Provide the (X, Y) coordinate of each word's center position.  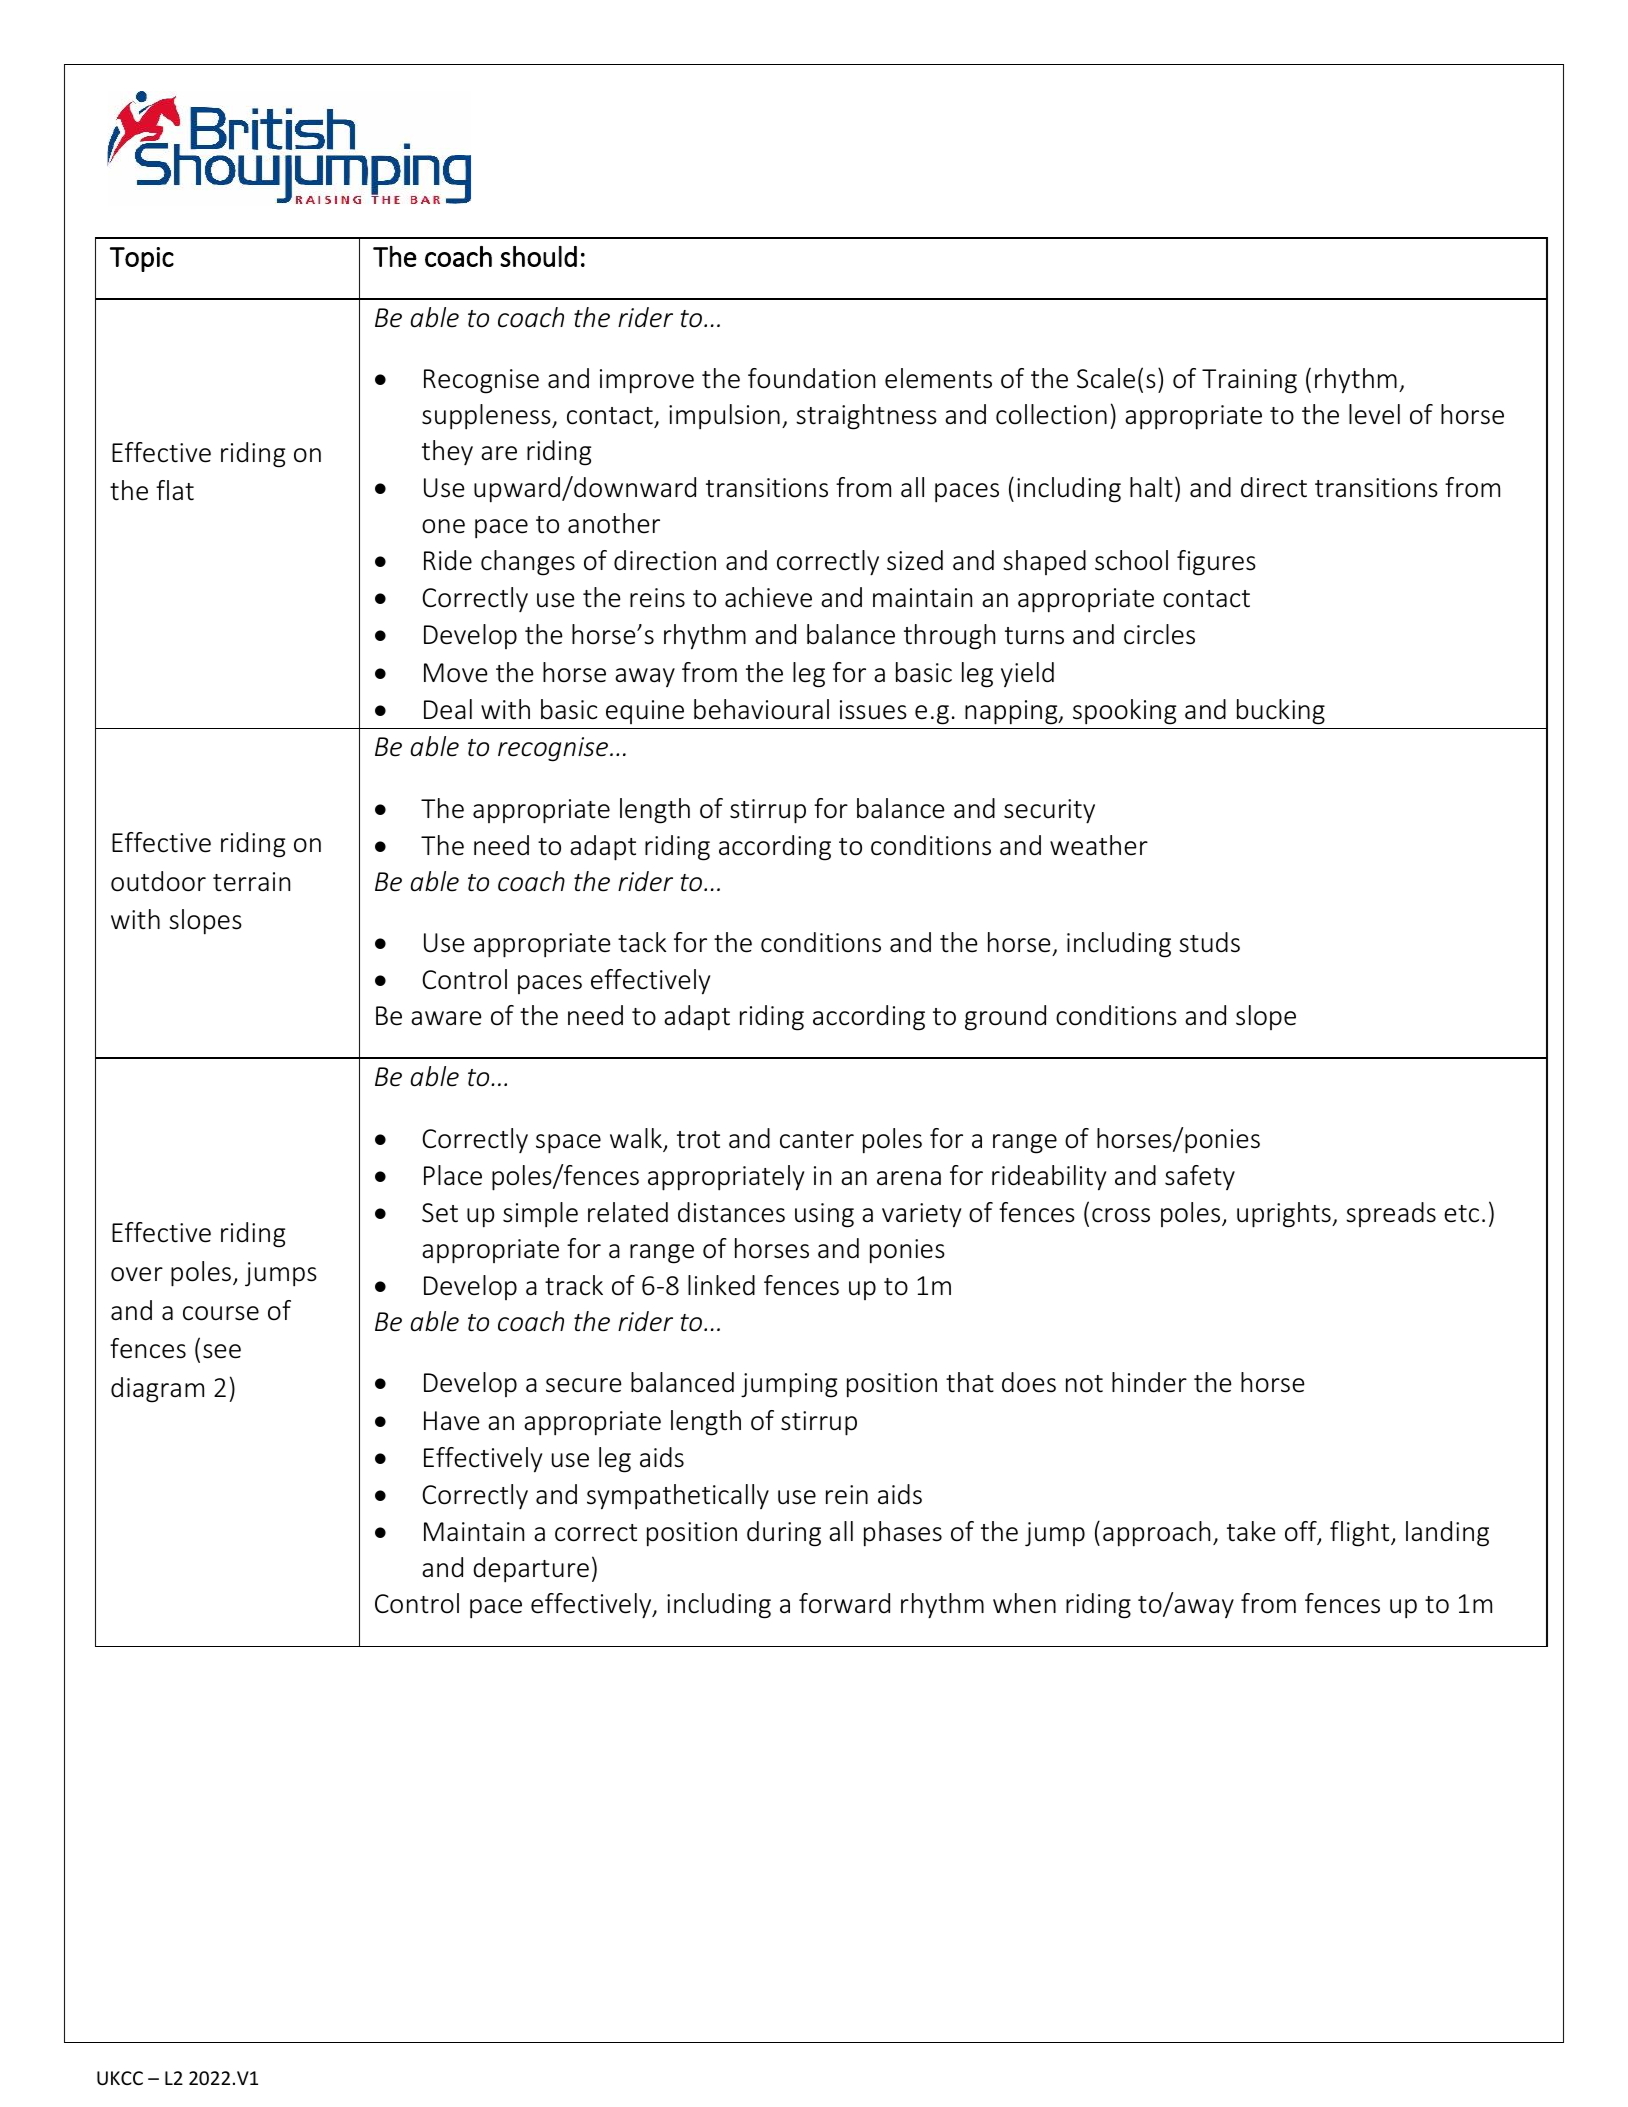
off (1302, 1532)
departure (531, 1570)
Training (1249, 381)
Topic (142, 259)
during (784, 1534)
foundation (811, 378)
